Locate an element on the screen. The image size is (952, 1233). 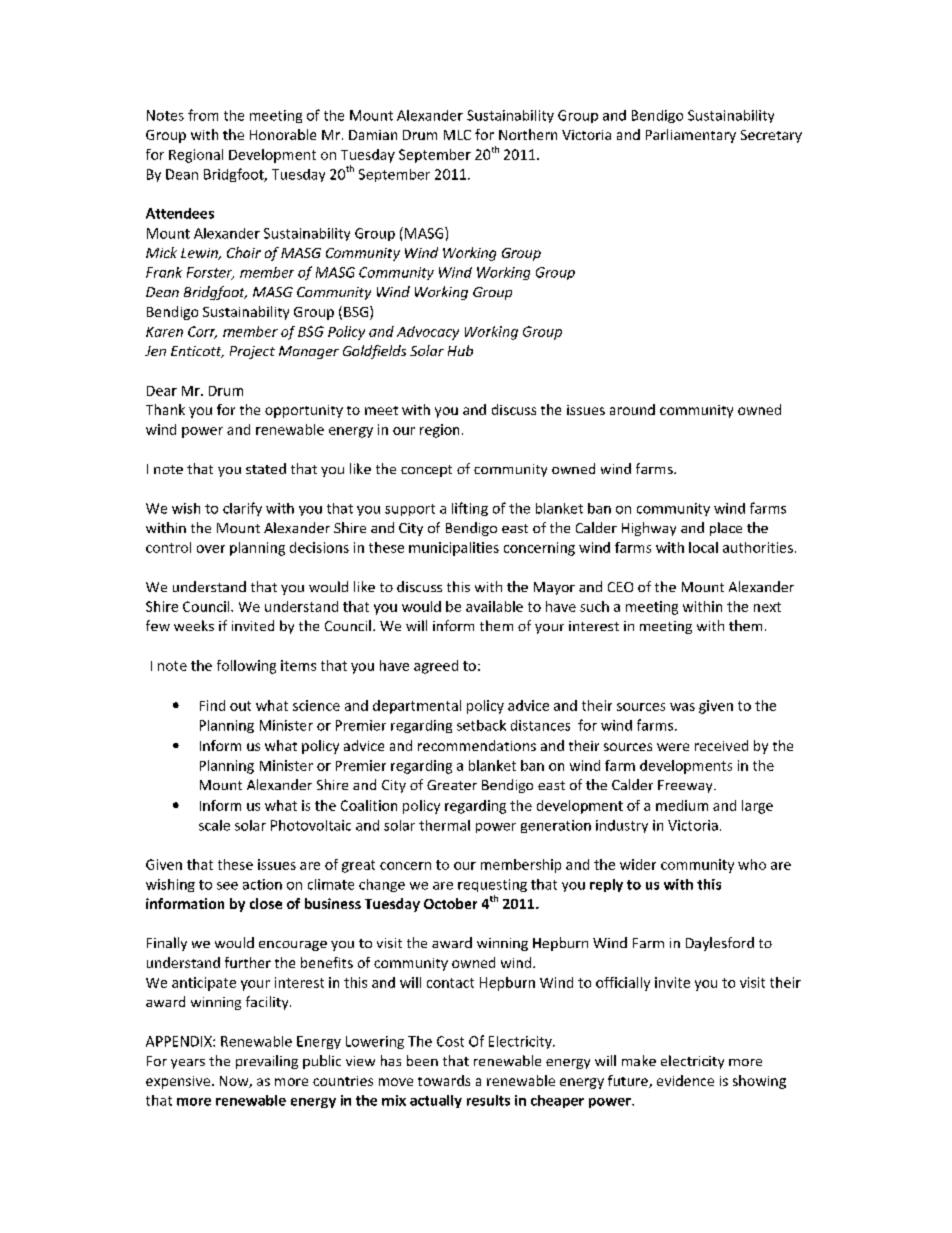
recommendations is located at coordinates (477, 745).
